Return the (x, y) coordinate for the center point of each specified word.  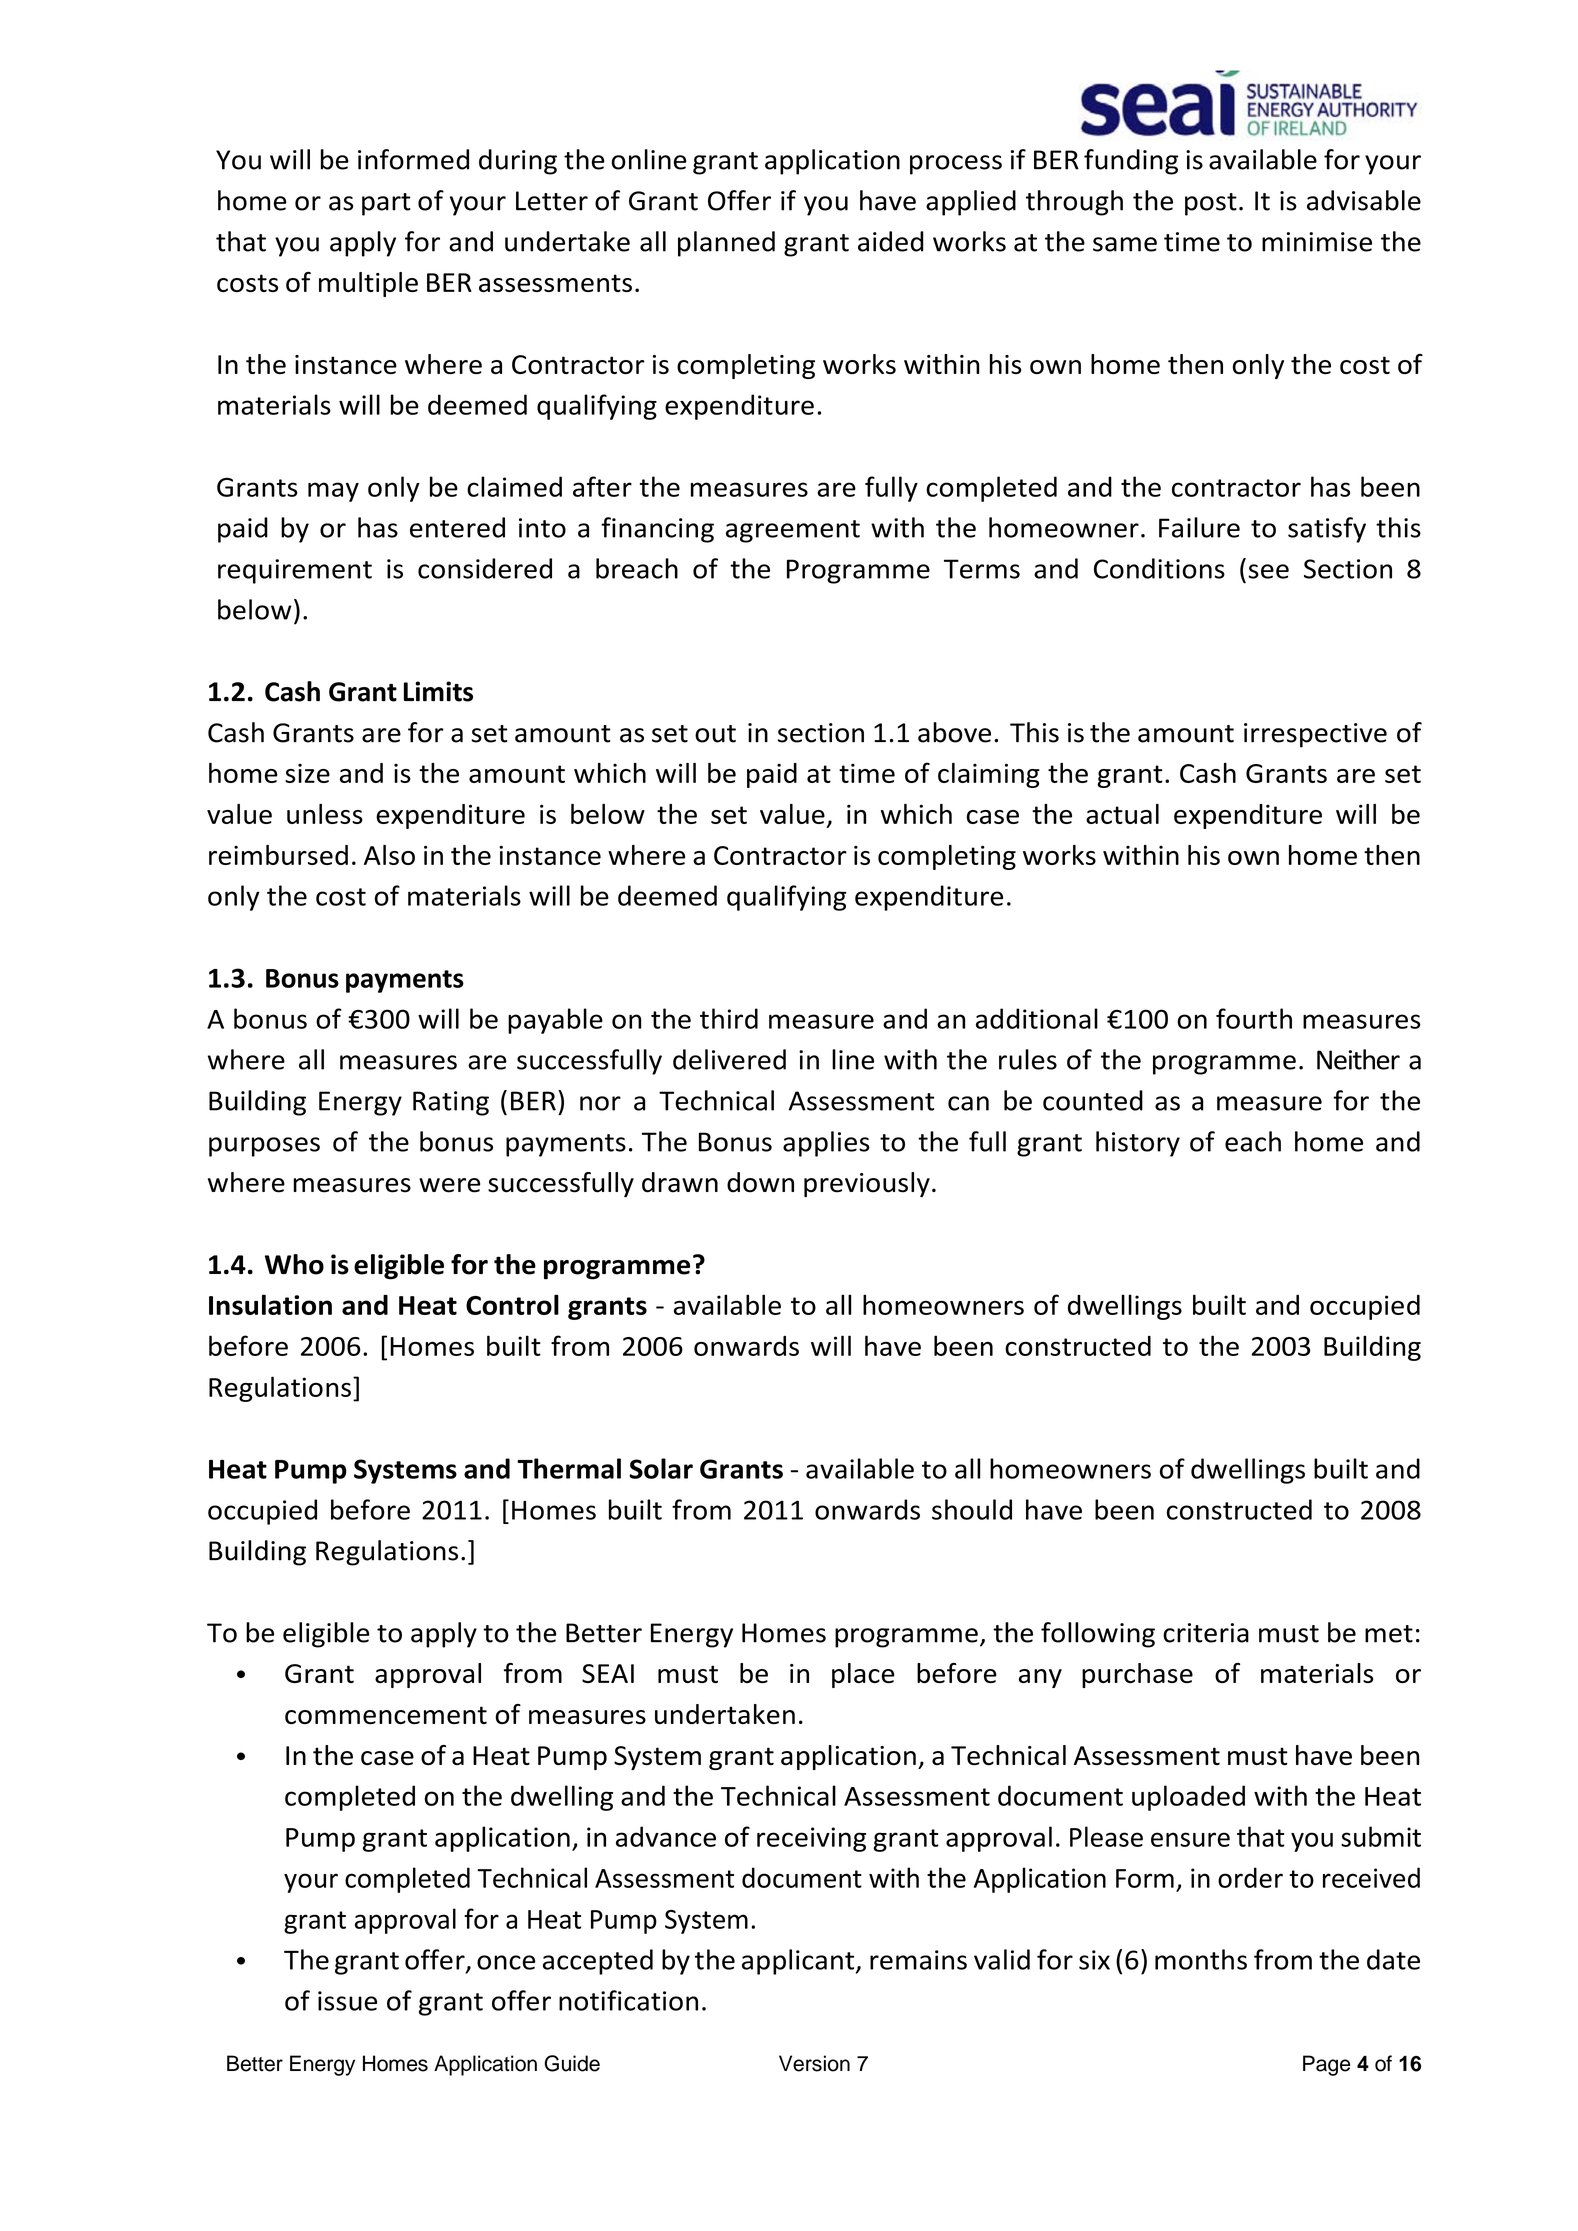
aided (891, 241)
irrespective (1315, 735)
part (386, 204)
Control (512, 1304)
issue (347, 2001)
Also (389, 855)
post (1211, 204)
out (715, 734)
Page (1326, 2065)
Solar (661, 1468)
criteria (1206, 1633)
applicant (799, 1962)
